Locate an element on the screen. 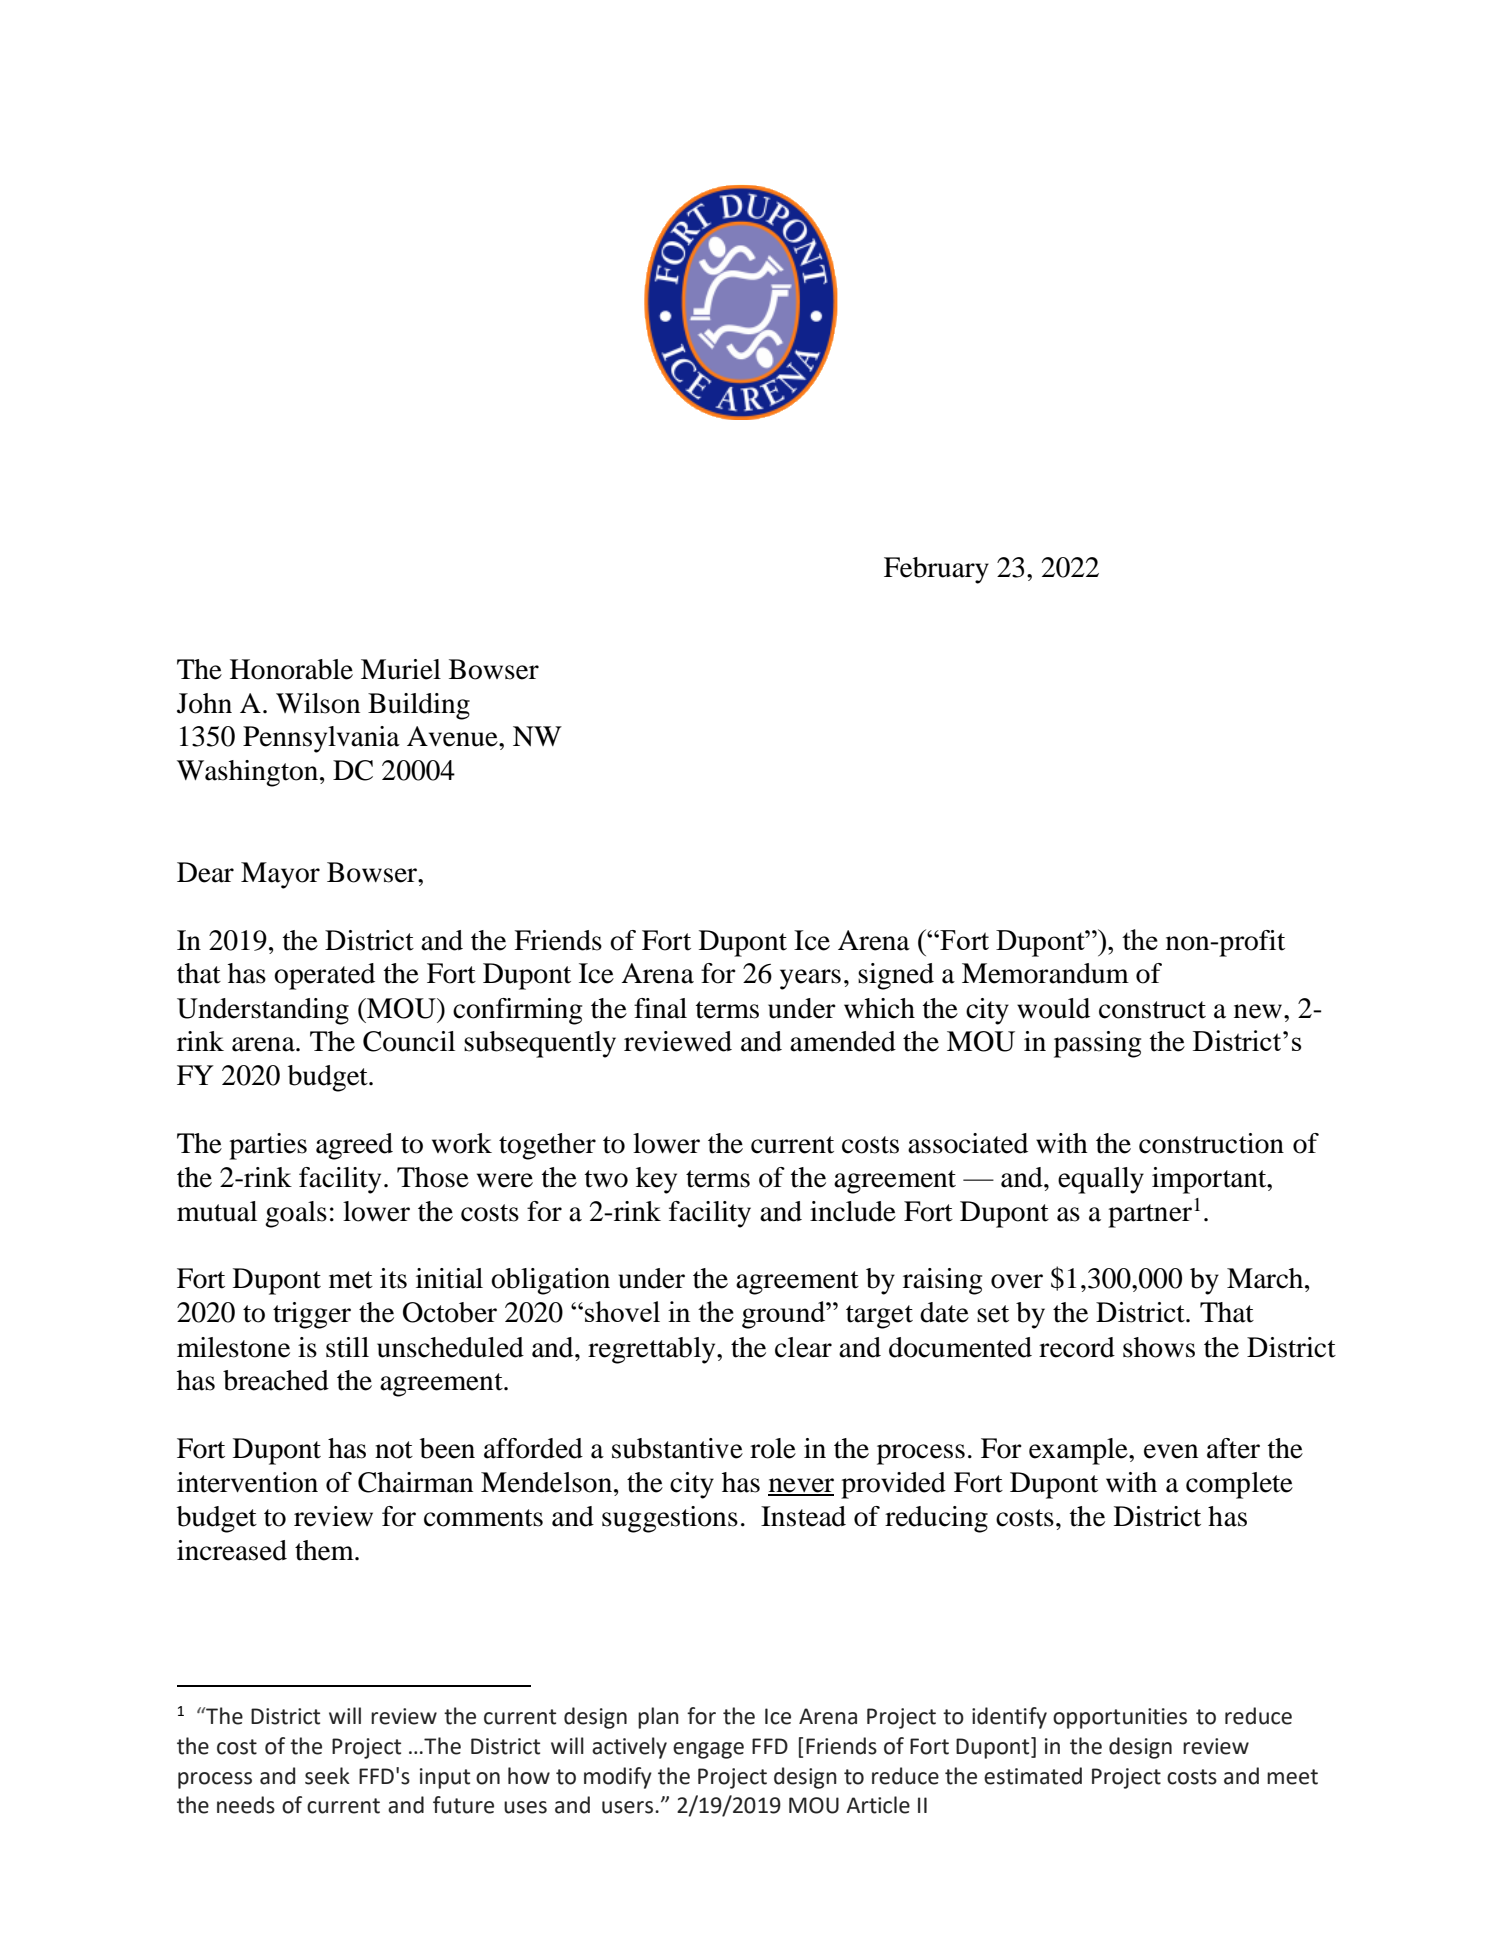 This screenshot has height=1944, width=1502. equally is located at coordinates (1101, 1180).
